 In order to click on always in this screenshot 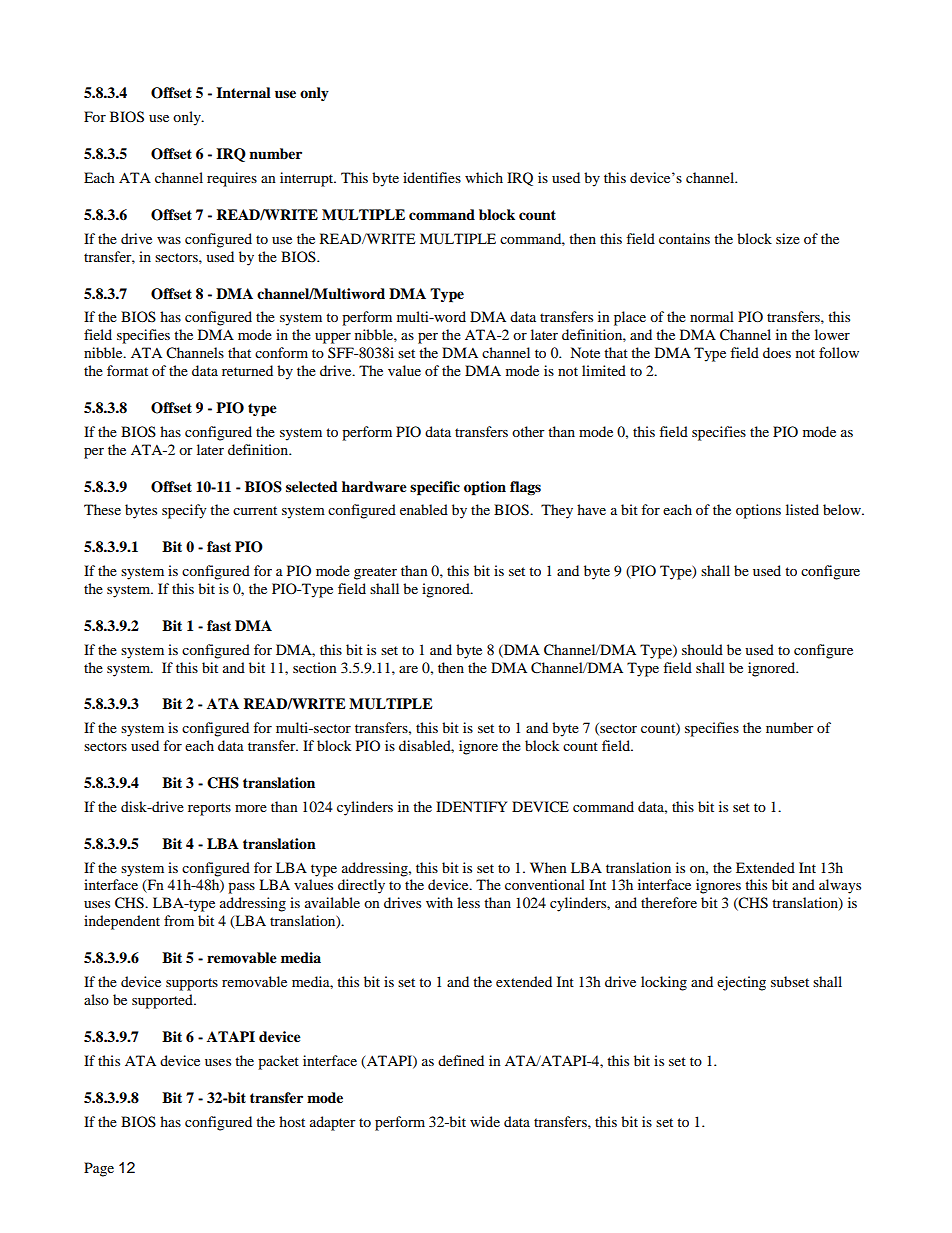, I will do `click(840, 886)`.
